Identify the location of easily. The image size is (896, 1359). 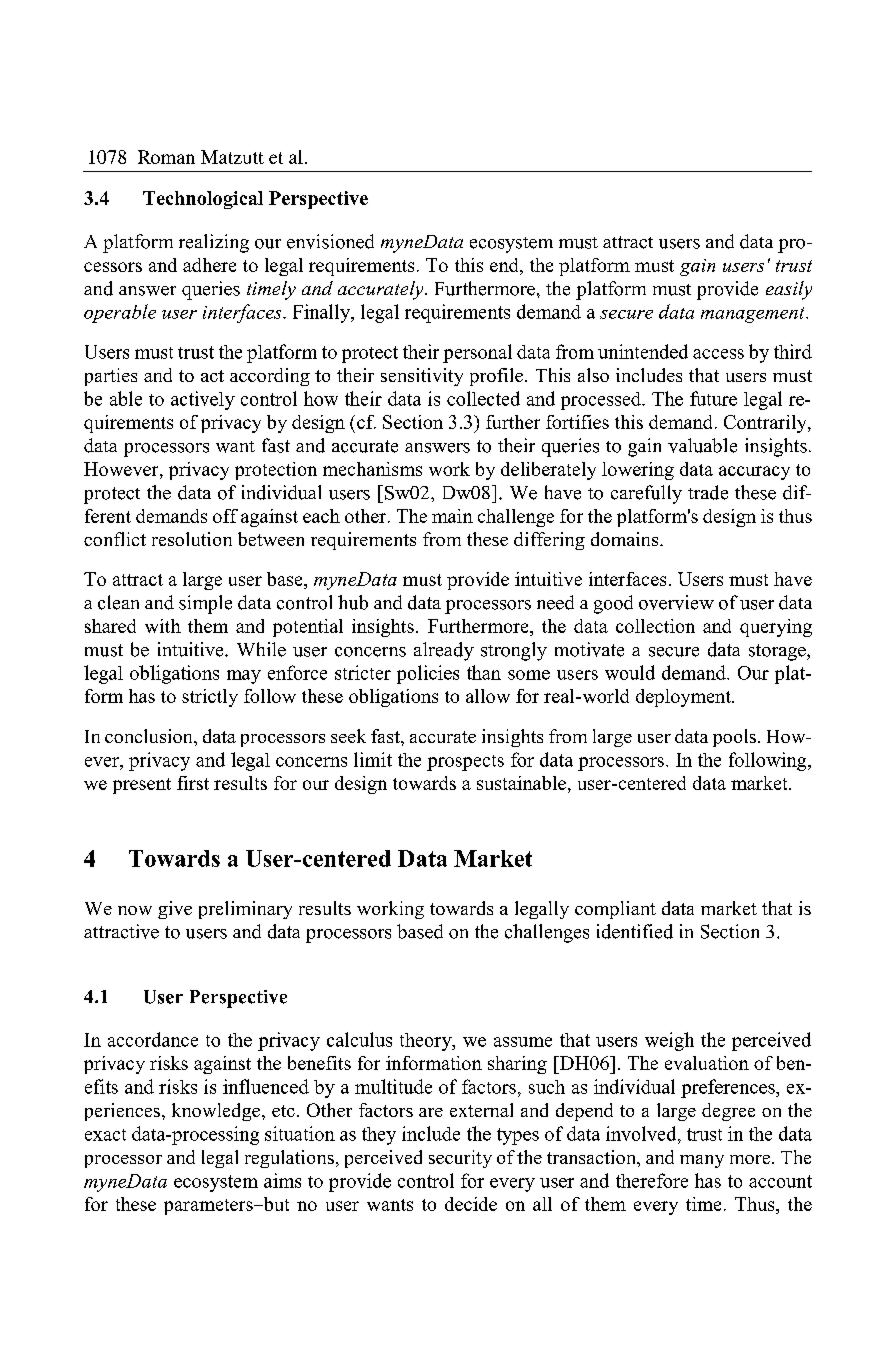
(789, 290).
